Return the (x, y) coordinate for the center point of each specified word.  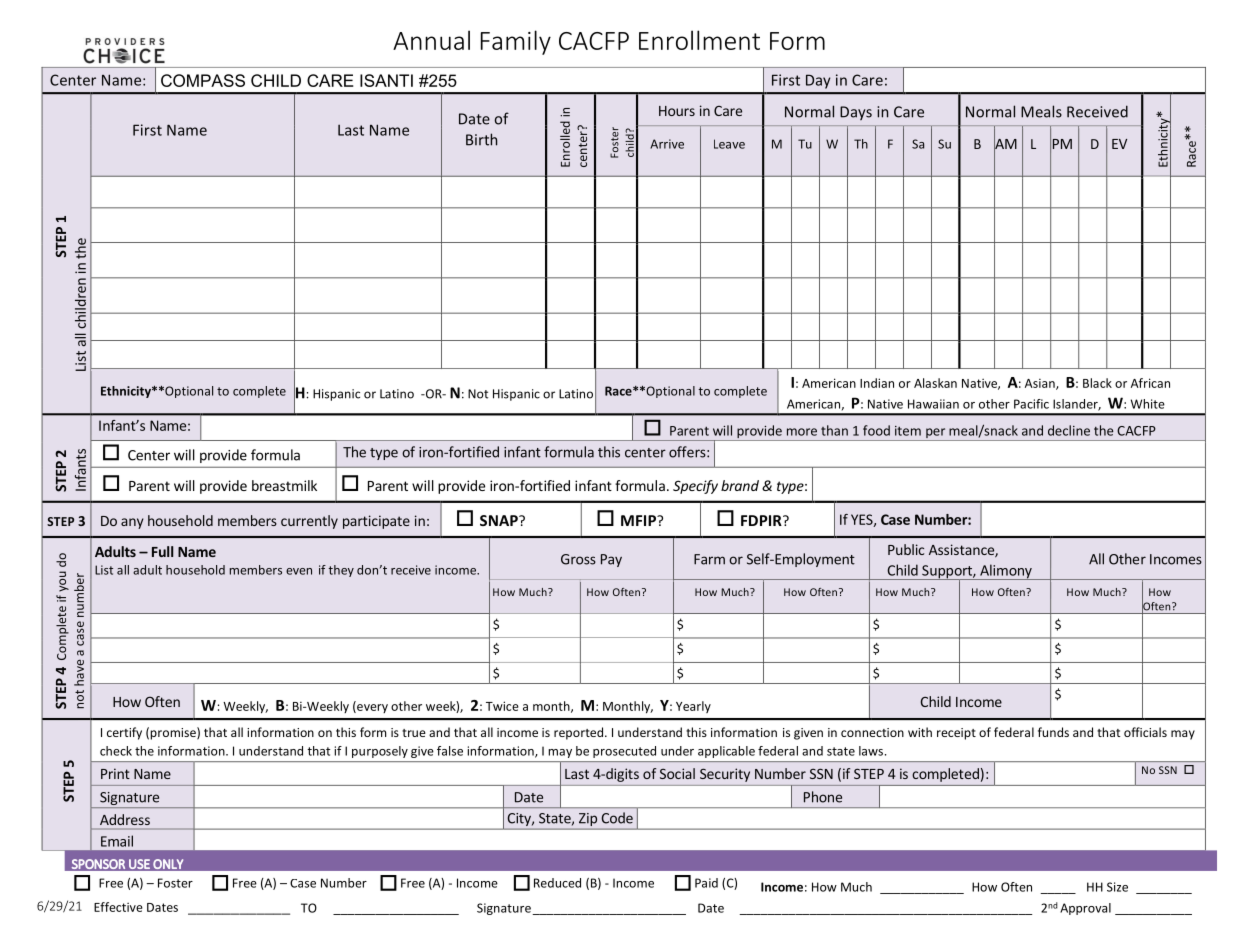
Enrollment (699, 40)
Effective (118, 907)
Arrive (667, 144)
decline (1069, 430)
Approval (1085, 909)
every (371, 708)
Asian (1041, 384)
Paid (706, 883)
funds (1053, 732)
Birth (481, 139)
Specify (695, 487)
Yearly (693, 707)
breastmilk (284, 485)
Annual (431, 40)
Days (856, 113)
